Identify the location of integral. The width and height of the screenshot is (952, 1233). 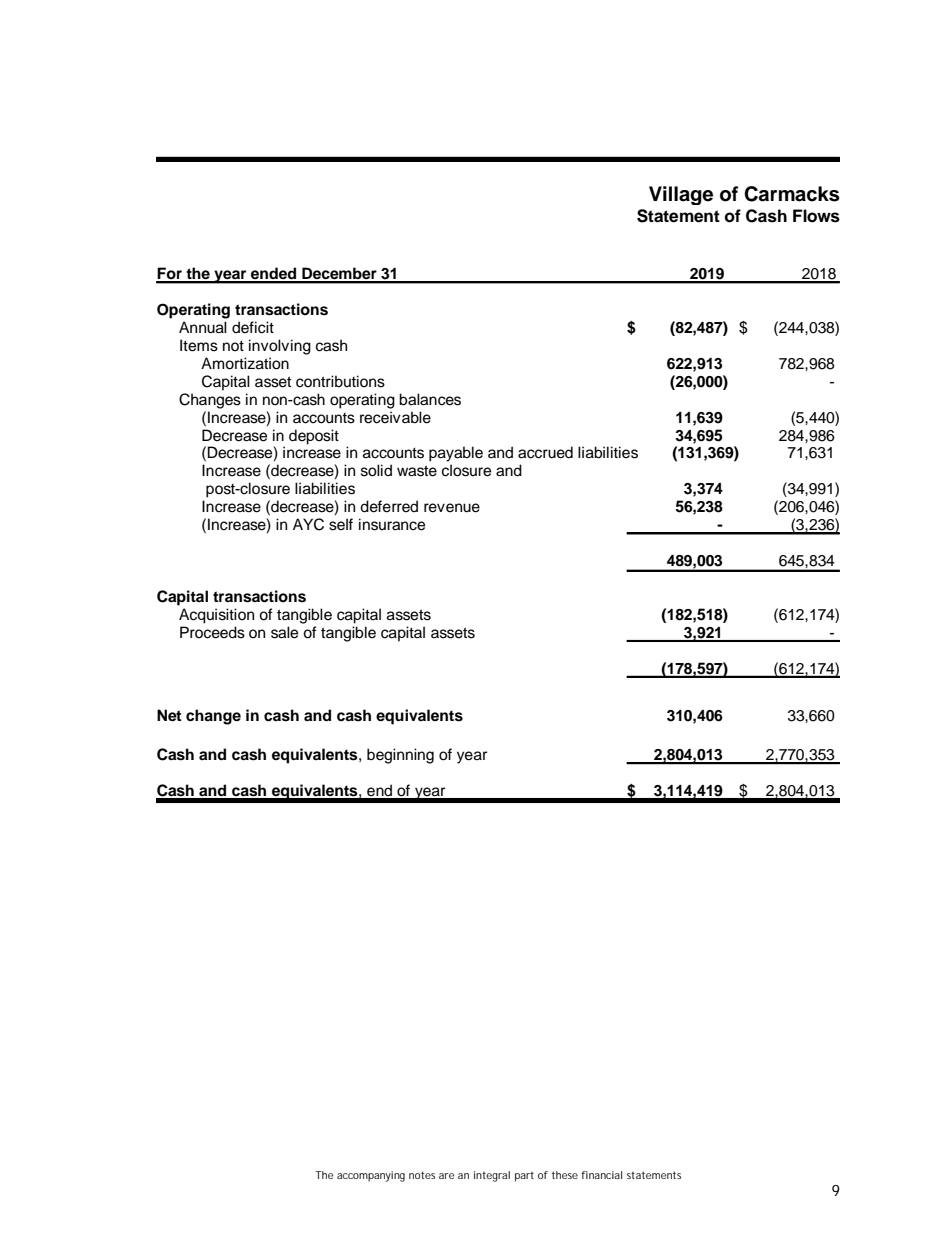
(492, 1176).
